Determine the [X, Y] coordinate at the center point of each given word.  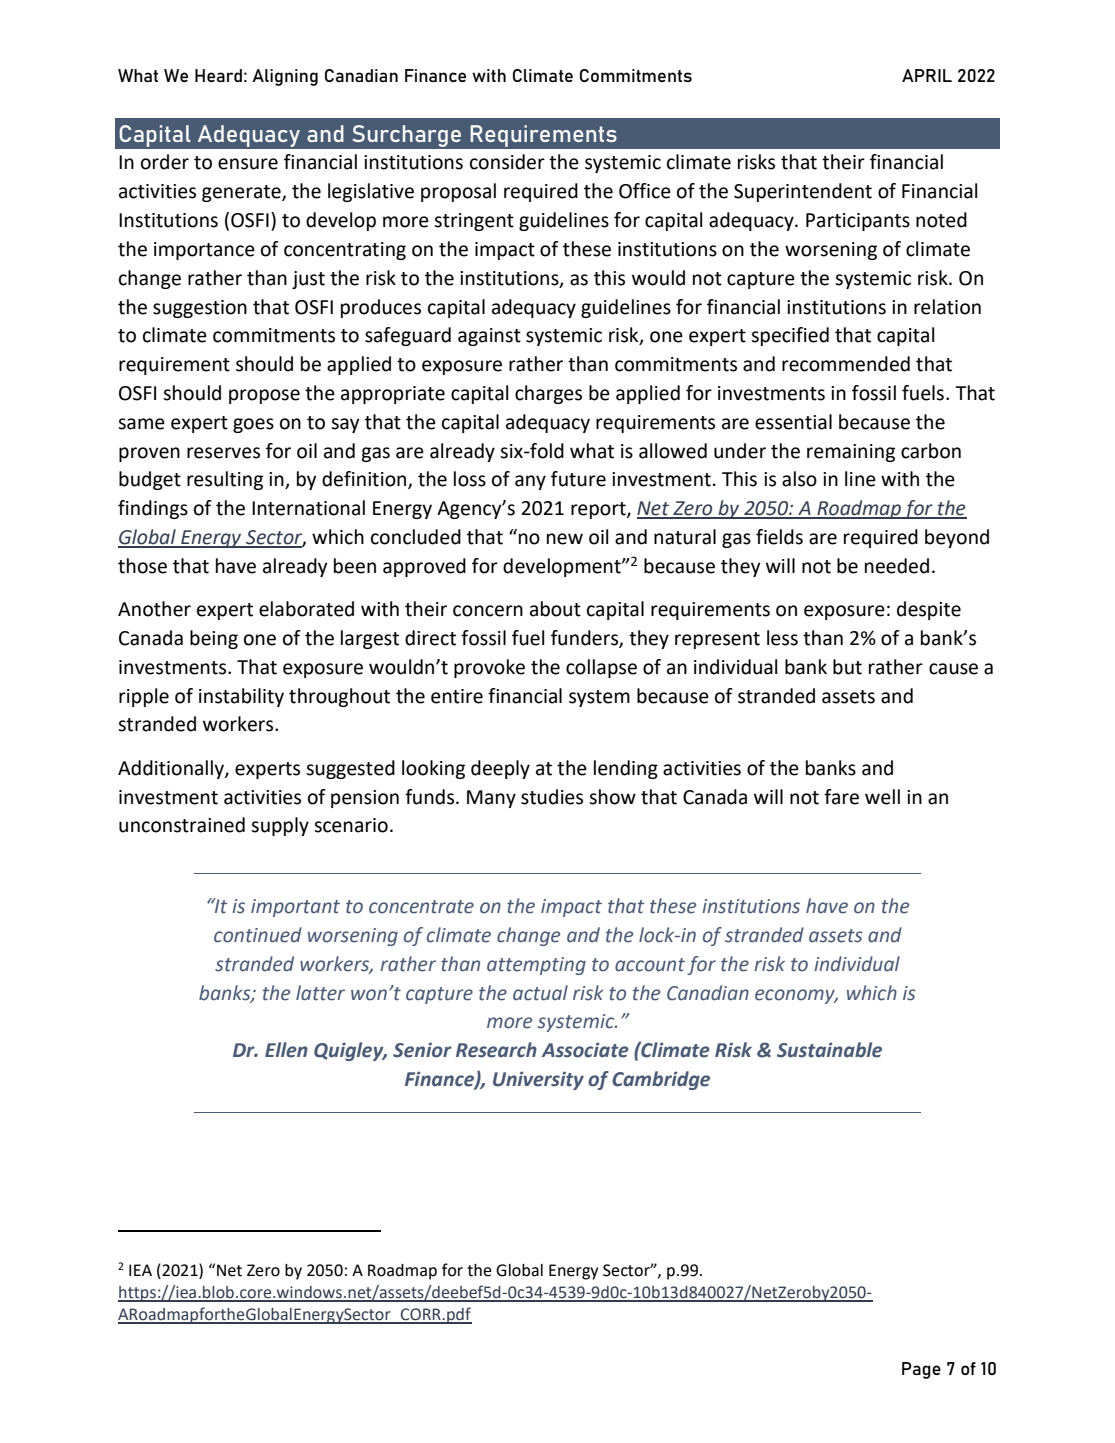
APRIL [927, 75]
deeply [500, 769]
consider [507, 162]
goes [253, 425]
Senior [422, 1050]
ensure [248, 164]
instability [241, 697]
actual [540, 993]
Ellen [286, 1050]
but [847, 667]
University [538, 1080]
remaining [851, 453]
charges [548, 394]
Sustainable [829, 1050]
